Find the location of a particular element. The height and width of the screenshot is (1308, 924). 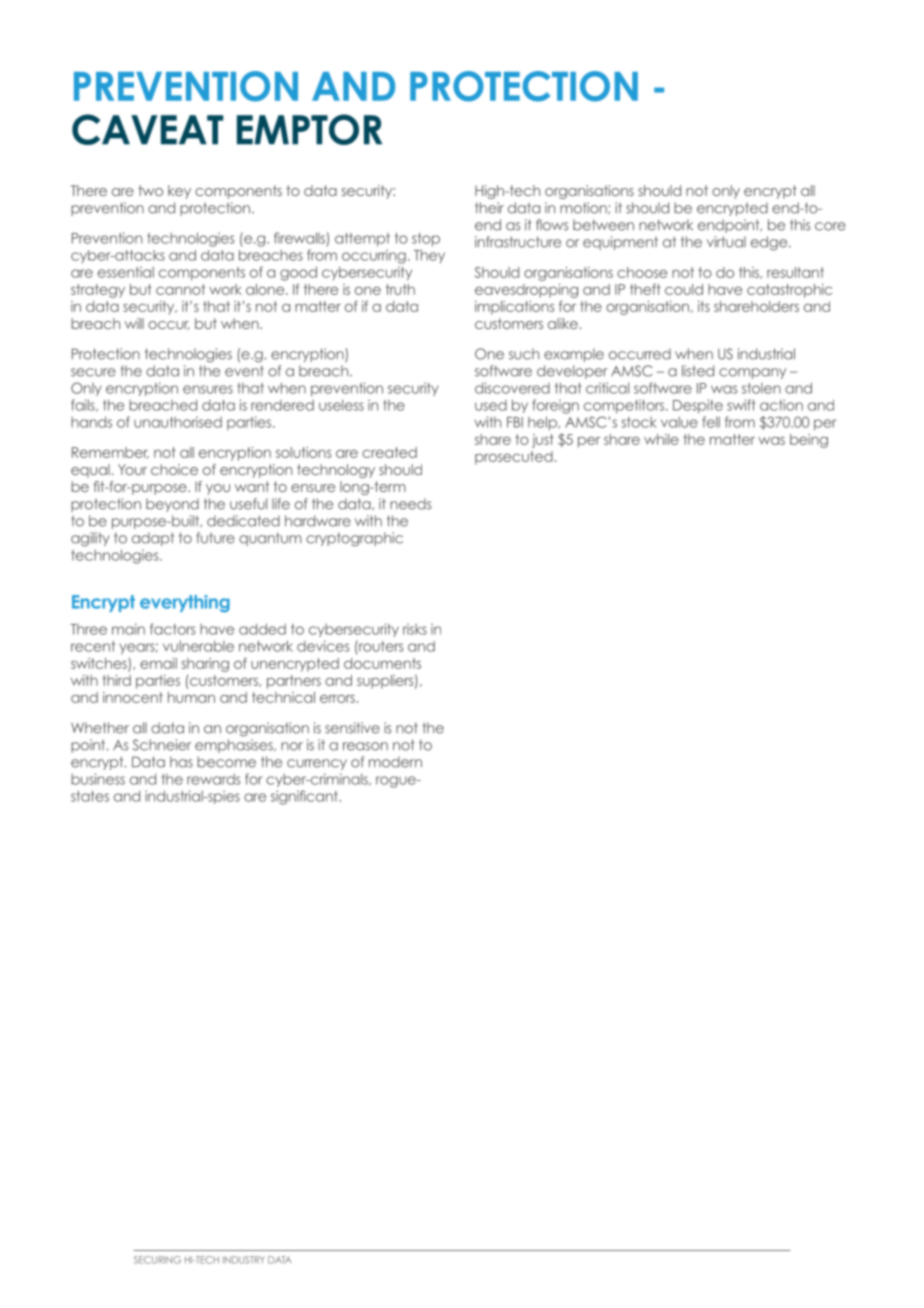

beyond is located at coordinates (172, 505).
